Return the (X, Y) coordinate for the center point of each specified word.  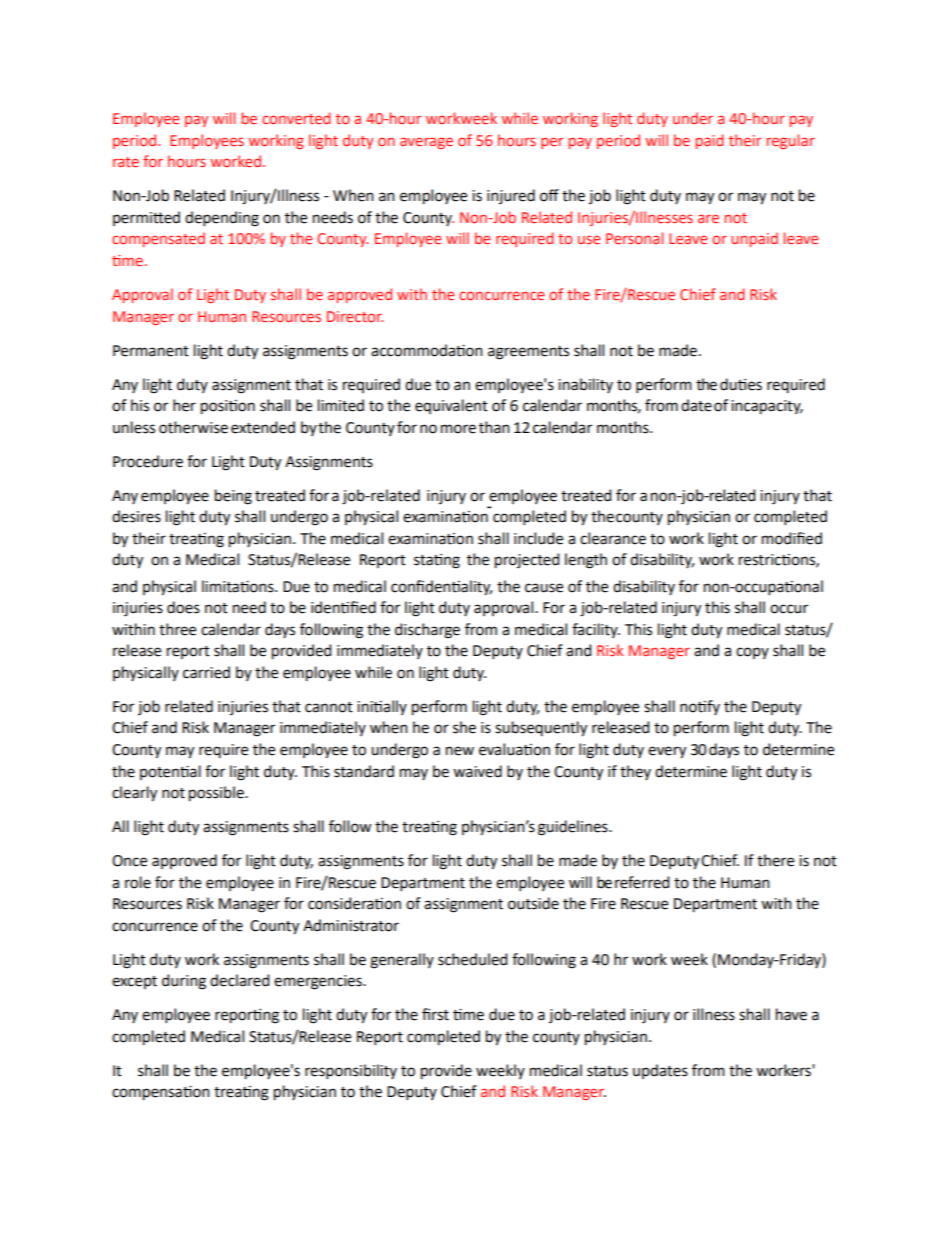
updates (660, 1071)
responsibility (351, 1071)
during (184, 982)
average (426, 143)
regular (791, 141)
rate (126, 162)
